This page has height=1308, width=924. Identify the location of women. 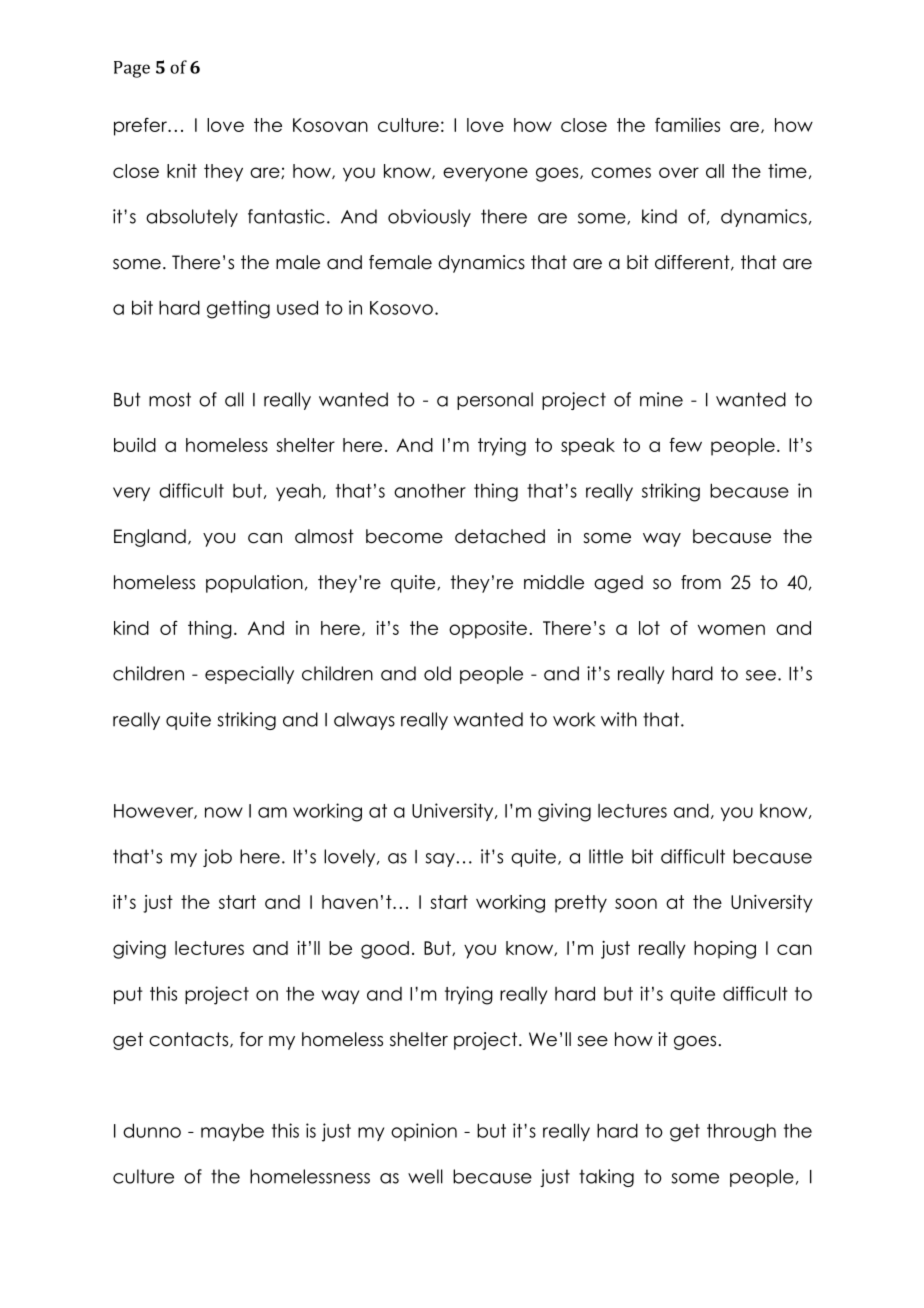
(731, 629).
